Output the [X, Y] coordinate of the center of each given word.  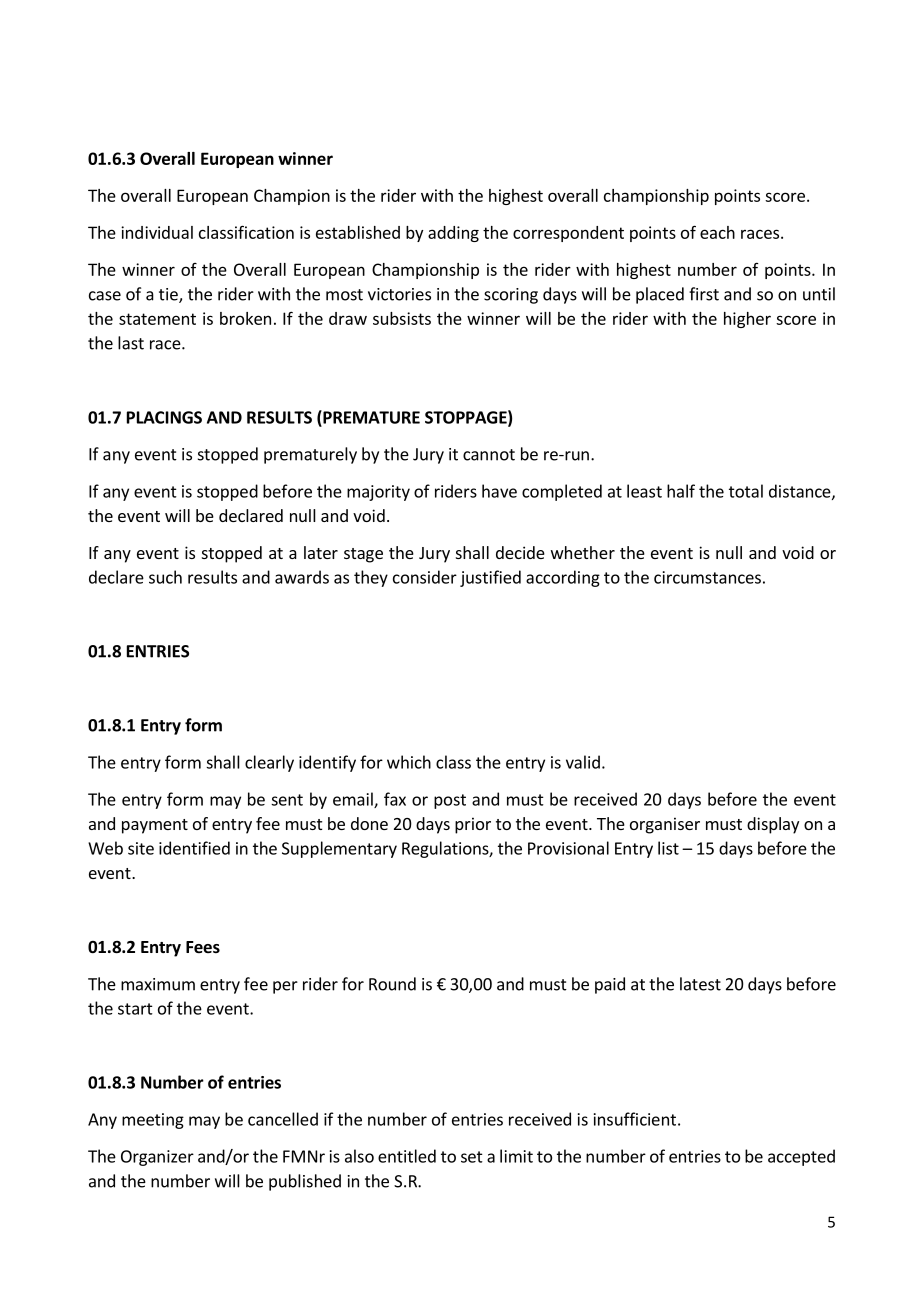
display [773, 825]
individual [157, 232]
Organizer [157, 1158]
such [165, 577]
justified [490, 578]
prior [473, 825]
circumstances [707, 577]
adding [453, 234]
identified [194, 848]
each [717, 232]
